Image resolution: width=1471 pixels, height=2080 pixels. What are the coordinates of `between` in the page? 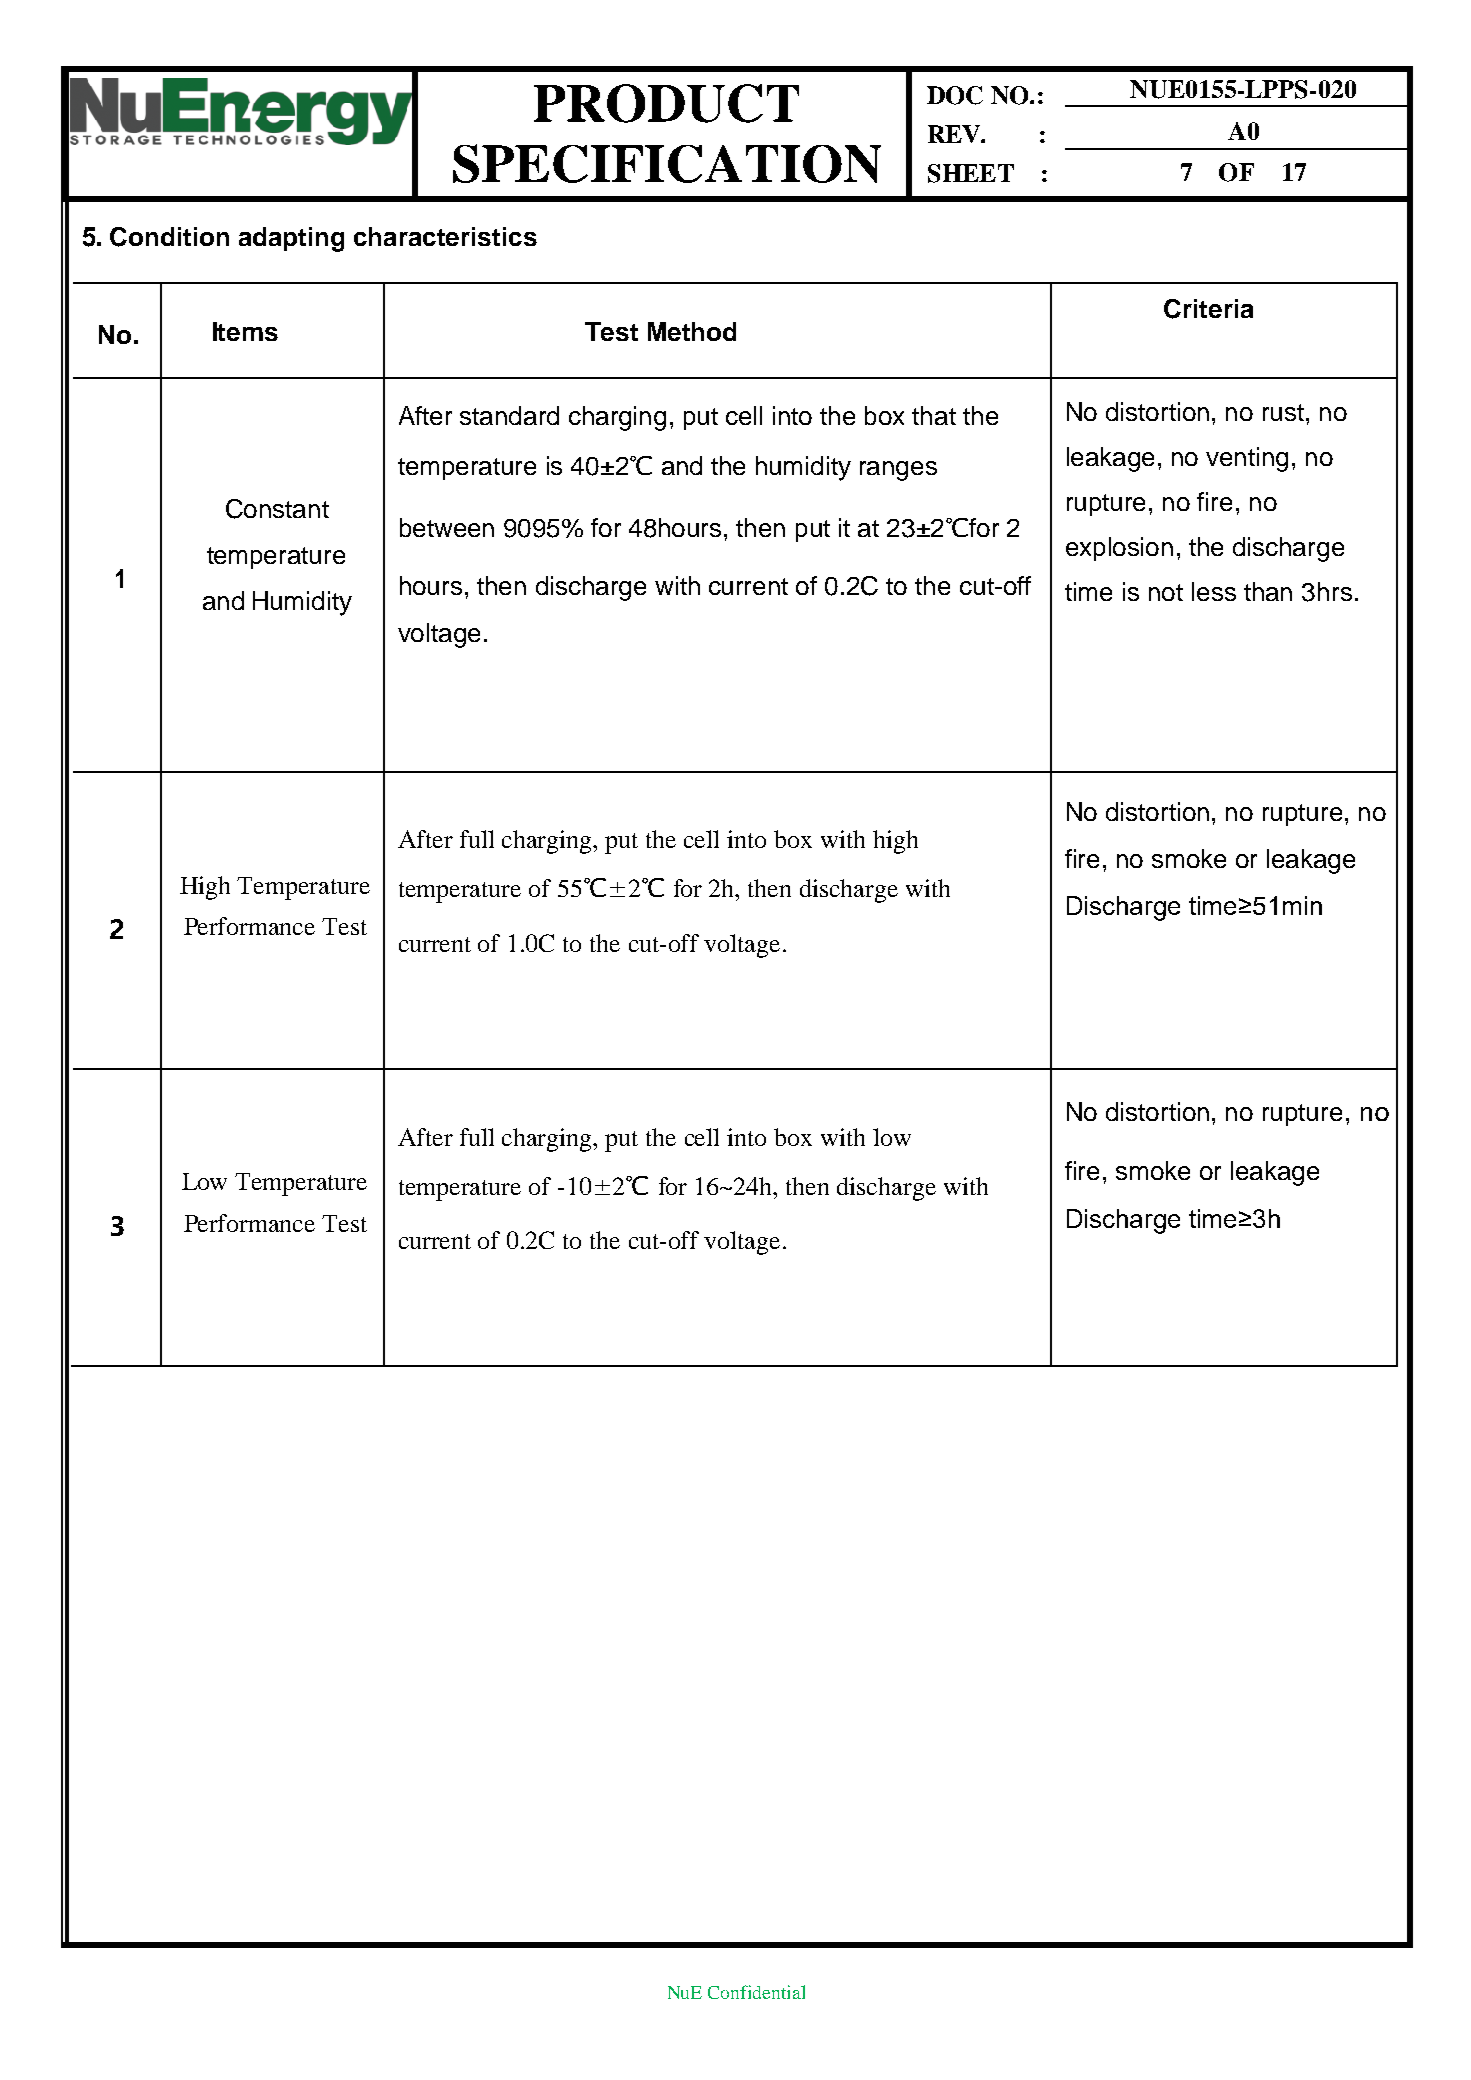 It's located at (447, 527).
